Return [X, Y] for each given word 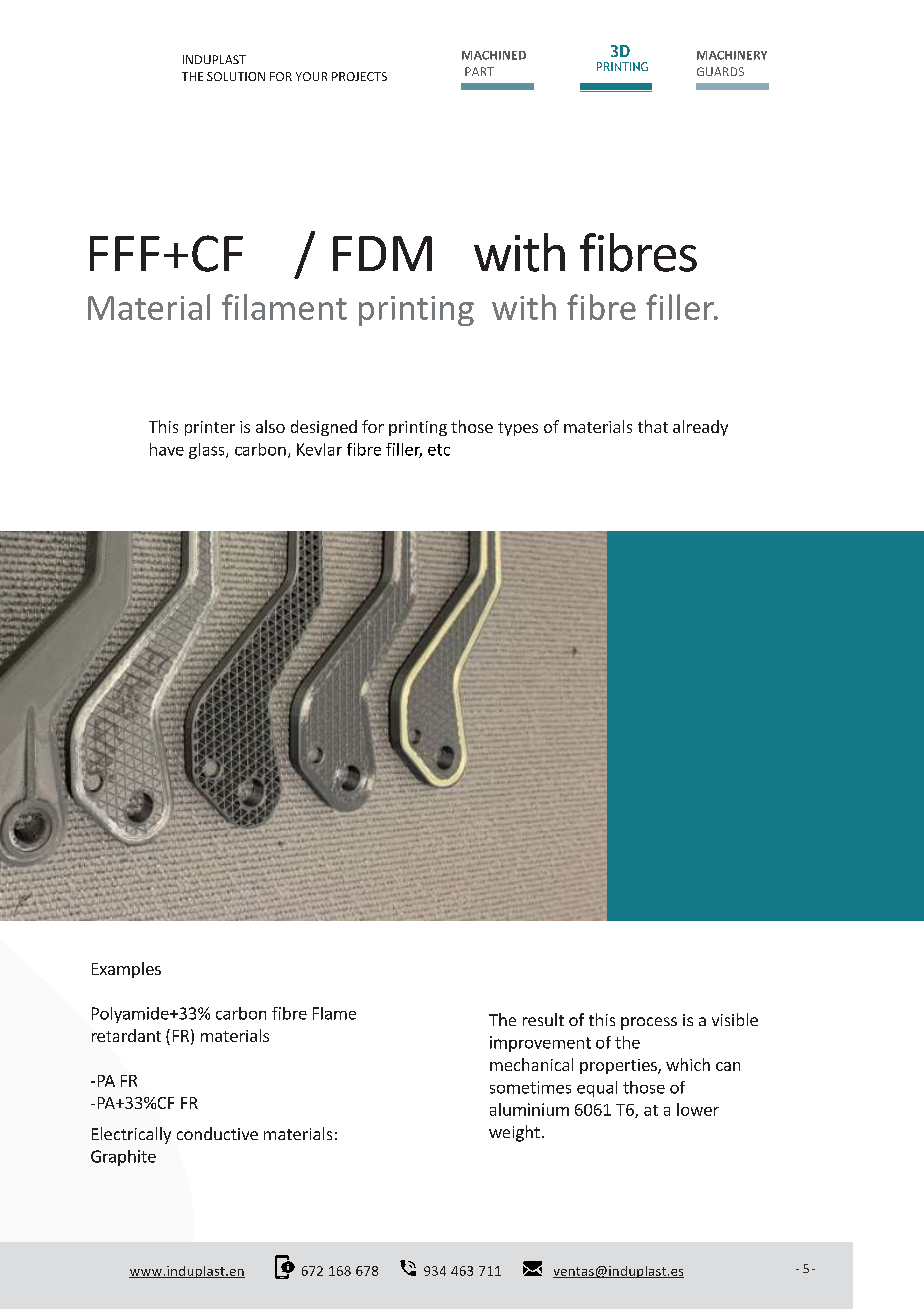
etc [439, 450]
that [653, 426]
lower [698, 1109]
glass [208, 451]
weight [514, 1133]
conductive [217, 1133]
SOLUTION [236, 76]
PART [479, 71]
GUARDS [720, 71]
